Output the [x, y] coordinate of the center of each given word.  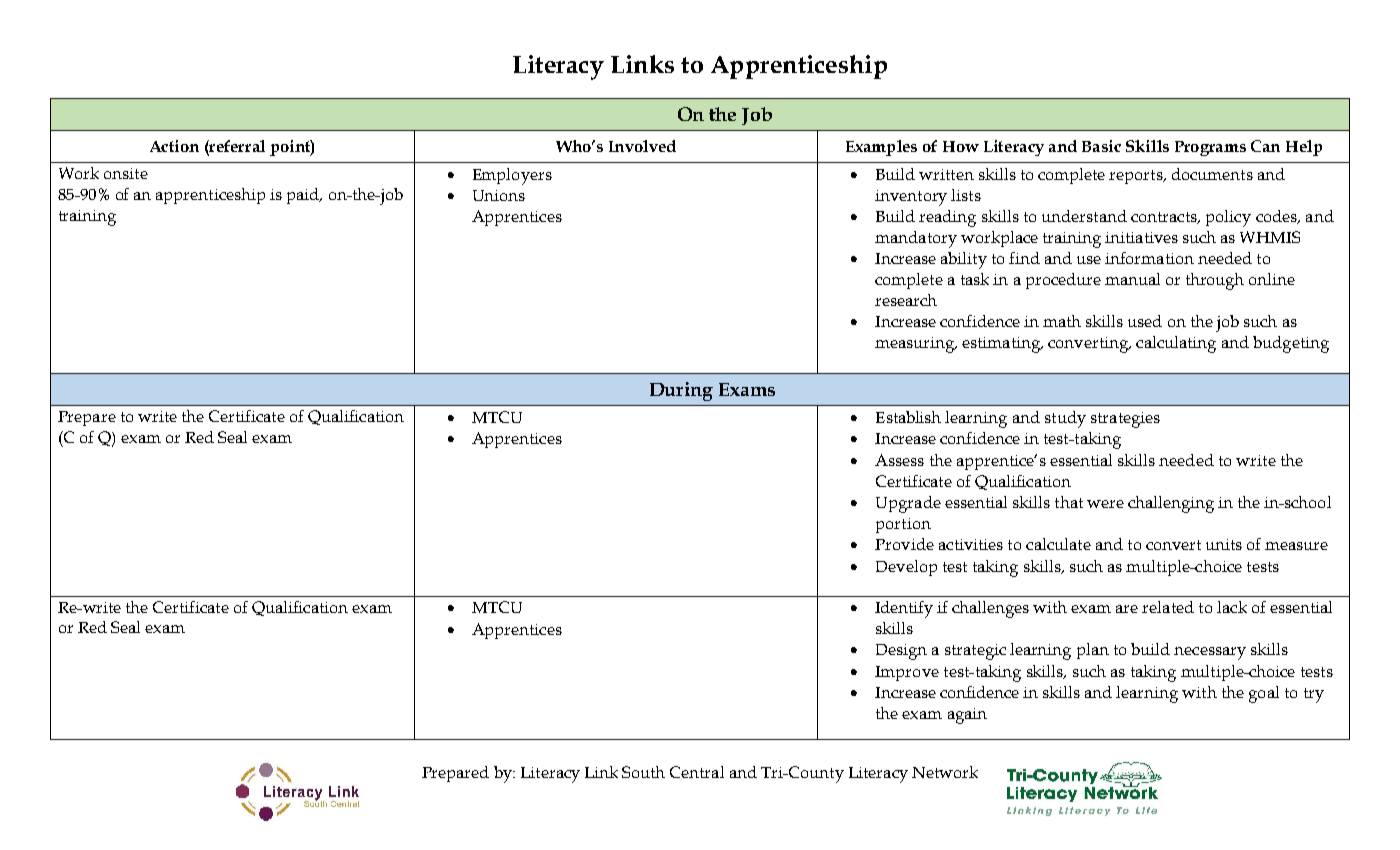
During [681, 391]
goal [1264, 694]
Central [697, 772]
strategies [1125, 420]
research [906, 300]
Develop [906, 568]
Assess [899, 460]
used [1145, 321]
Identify [904, 609]
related [1168, 607]
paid [304, 196]
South [643, 772]
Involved [642, 146]
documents [1212, 174]
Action [174, 146]
